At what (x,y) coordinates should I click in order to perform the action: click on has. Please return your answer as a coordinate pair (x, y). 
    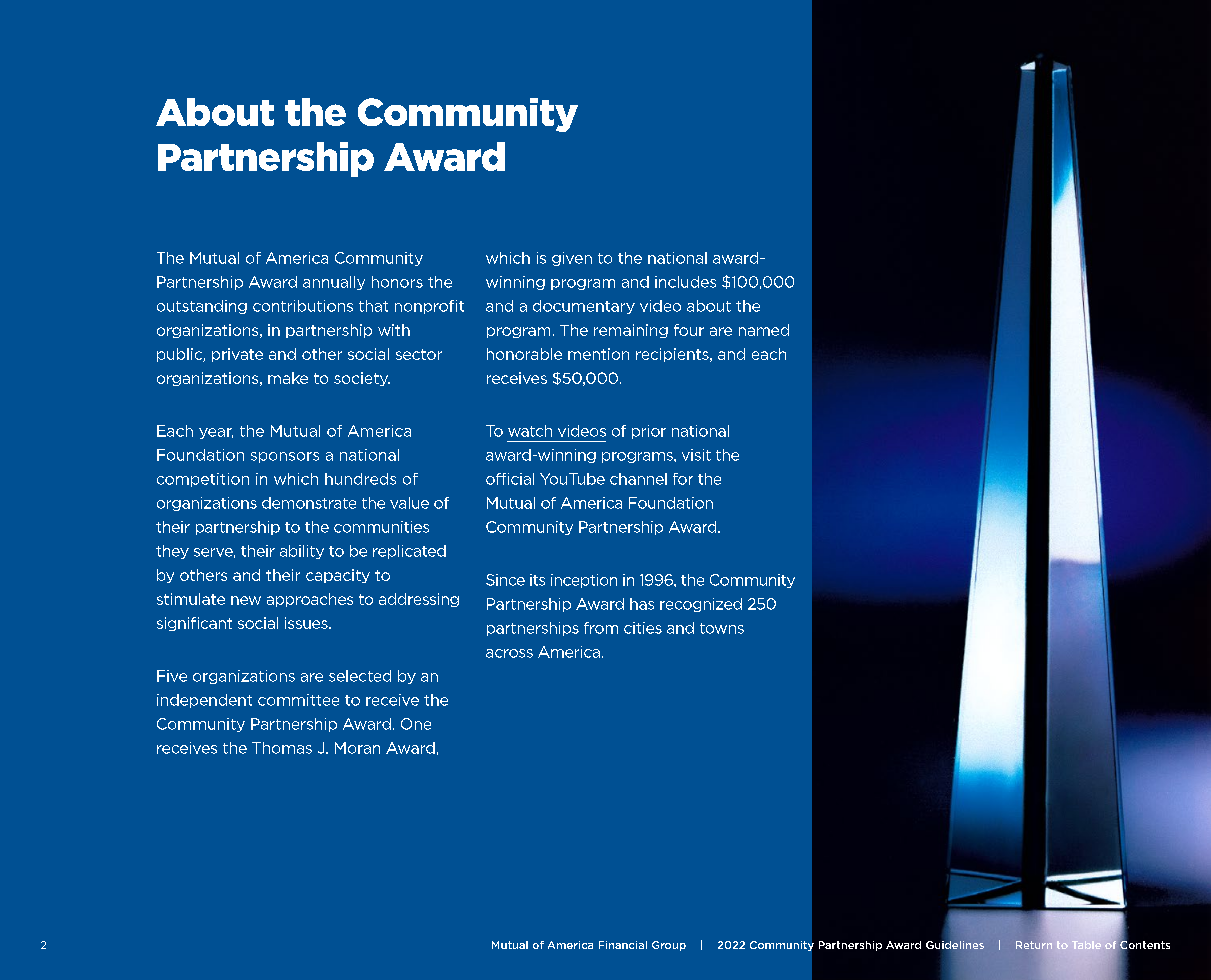
    Looking at the image, I should click on (642, 604).
